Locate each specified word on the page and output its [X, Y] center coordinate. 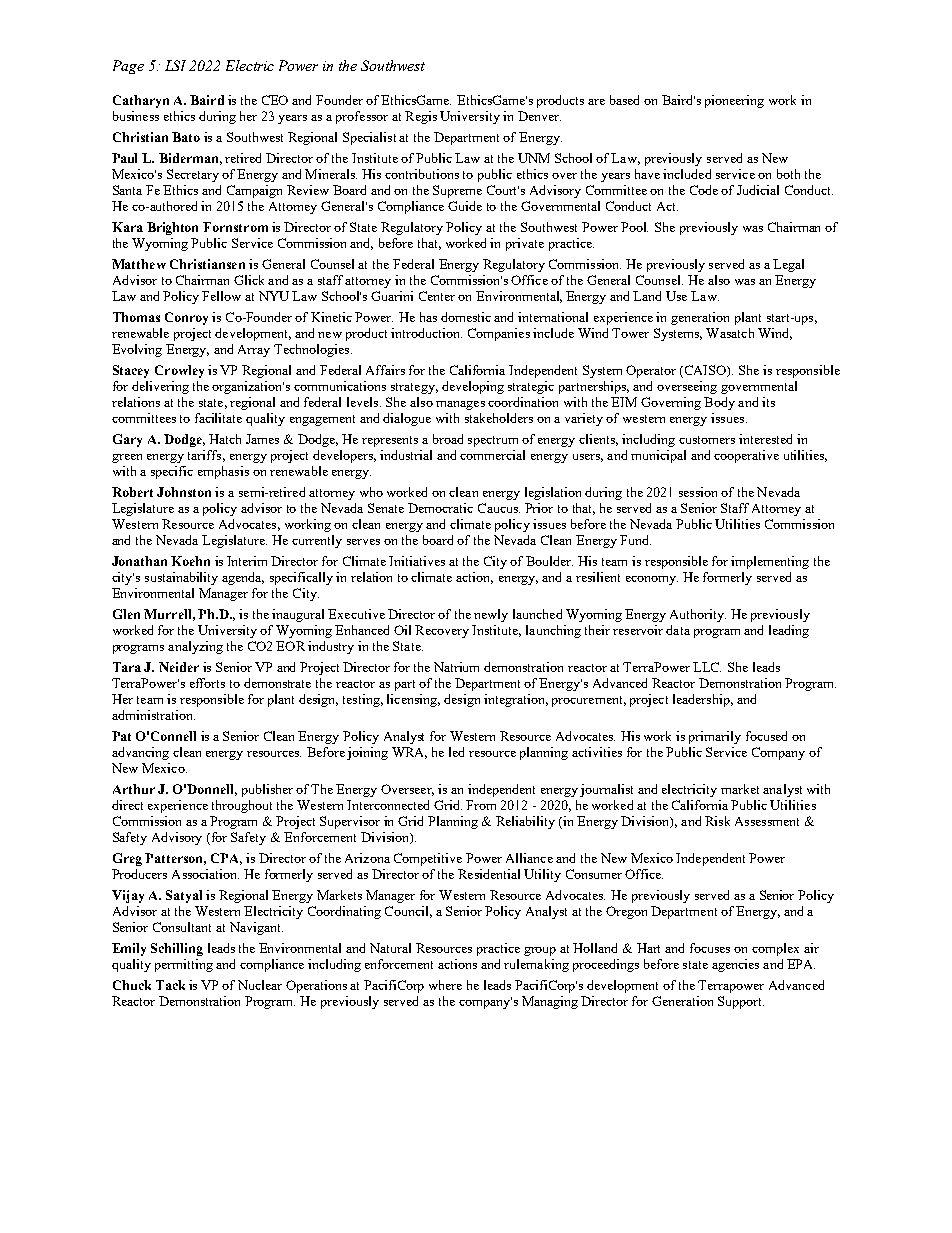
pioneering [734, 101]
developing [473, 387]
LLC [707, 667]
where [445, 985]
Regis [421, 117]
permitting [184, 965]
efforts [207, 683]
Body [719, 403]
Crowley [179, 371]
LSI [175, 65]
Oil [402, 630]
